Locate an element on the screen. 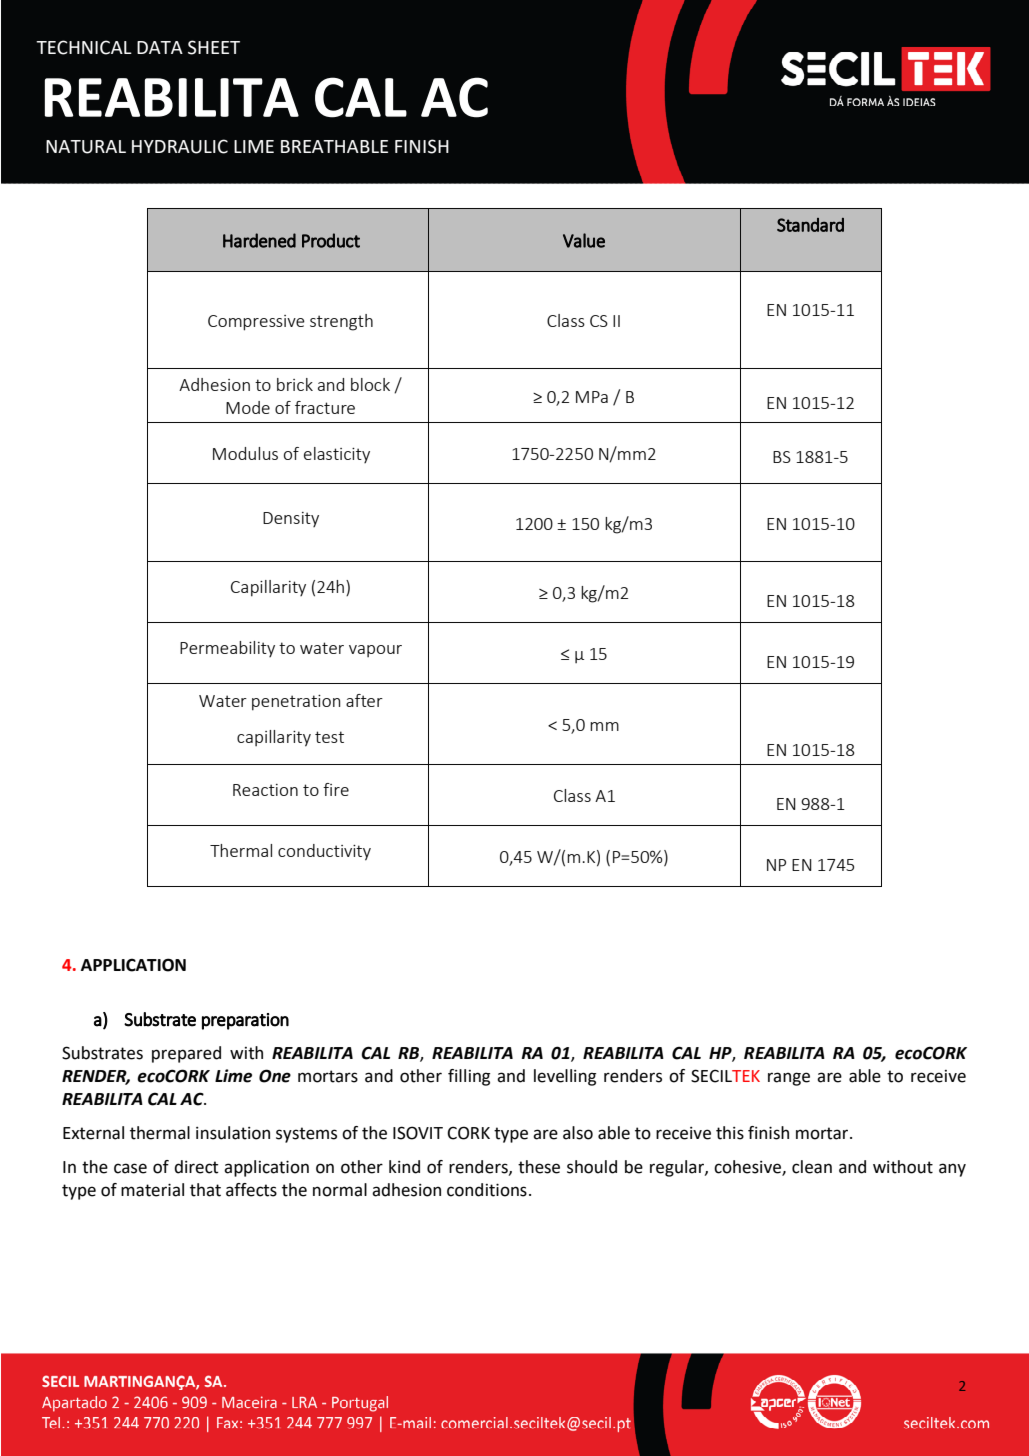  Standard is located at coordinates (810, 225).
